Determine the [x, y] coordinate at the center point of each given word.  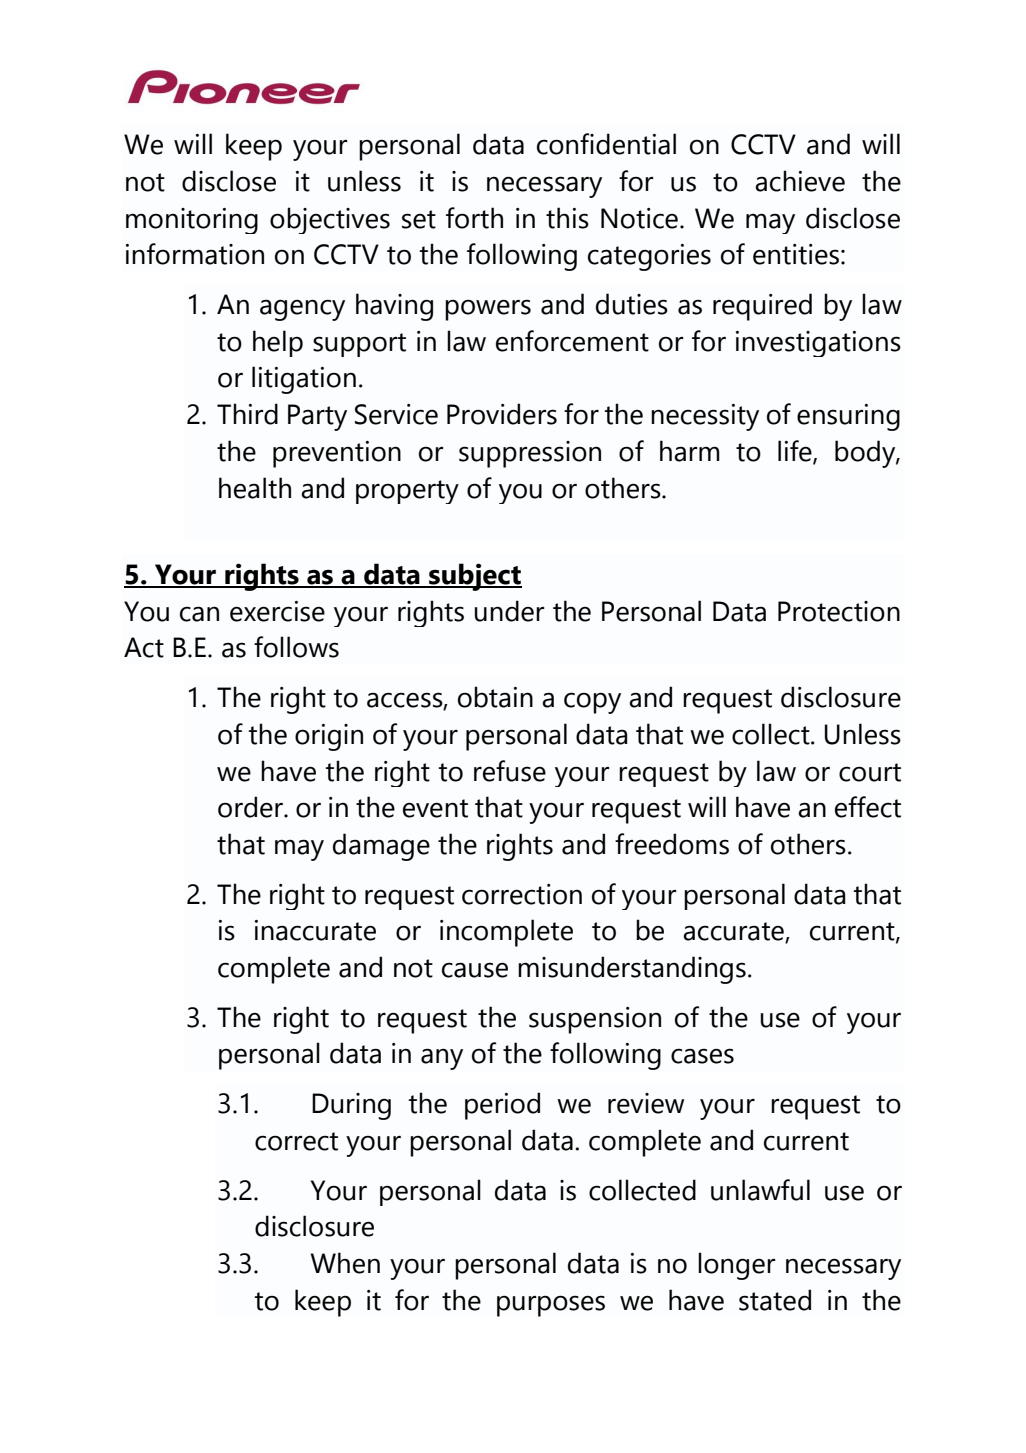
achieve [800, 181]
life [796, 452]
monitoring [192, 221]
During [351, 1106]
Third [247, 414]
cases [702, 1056]
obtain [495, 697]
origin [329, 737]
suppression [530, 454]
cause [475, 970]
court [870, 772]
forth [474, 218]
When [345, 1263]
